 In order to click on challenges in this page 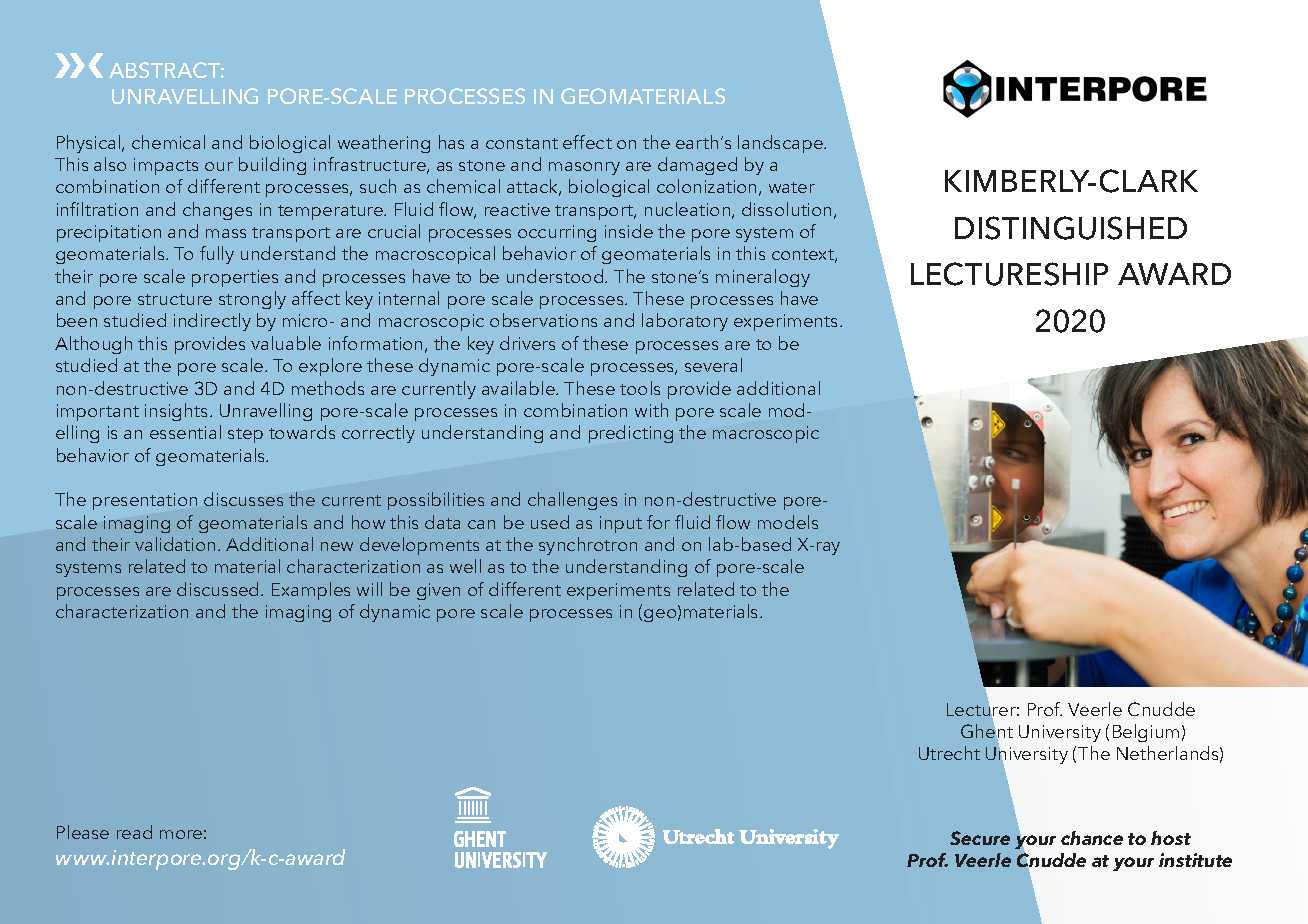, I will do `click(572, 501)`.
